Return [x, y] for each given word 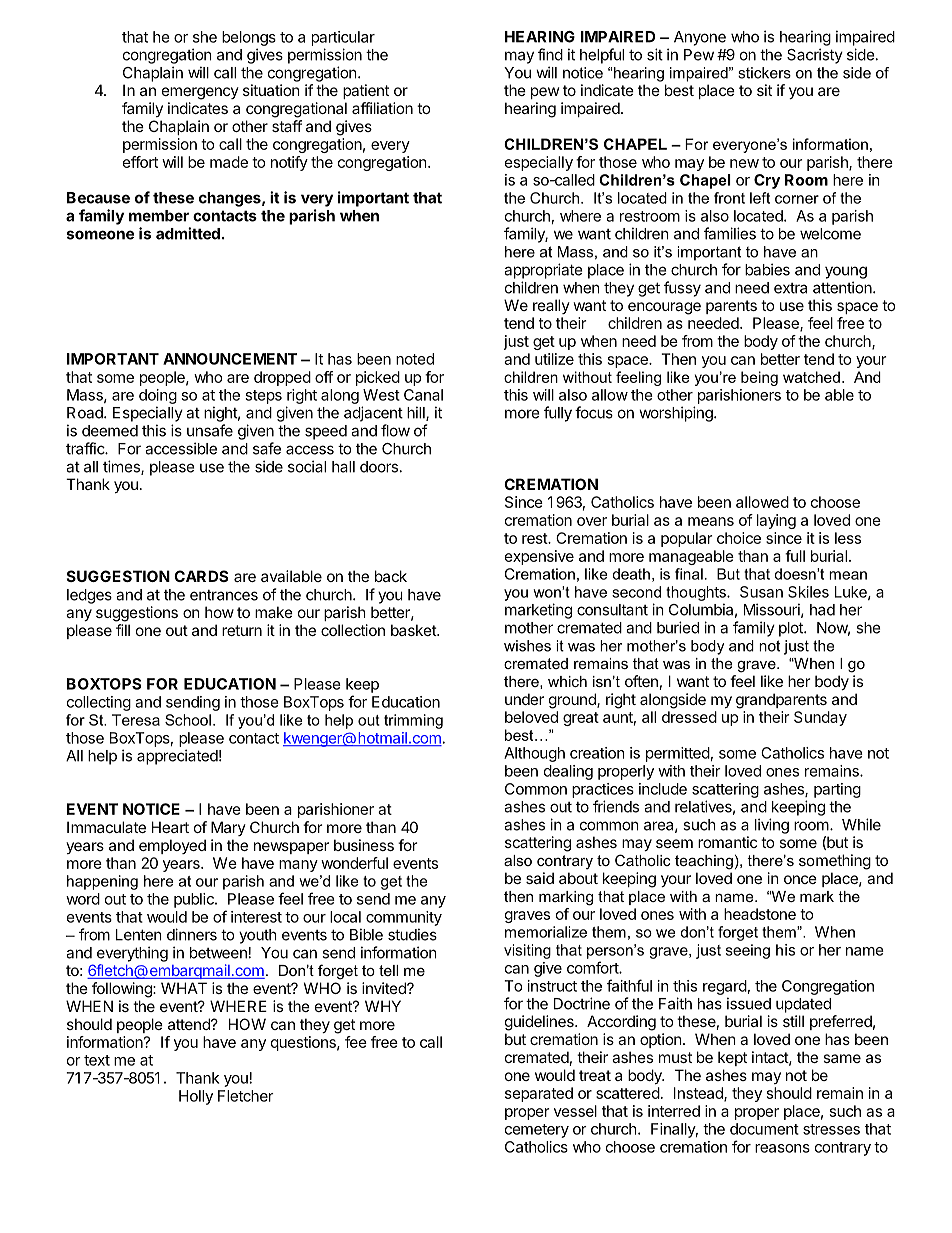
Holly [196, 1097]
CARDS [201, 576]
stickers [764, 73]
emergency [200, 93]
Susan [761, 592]
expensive [539, 557]
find [550, 54]
